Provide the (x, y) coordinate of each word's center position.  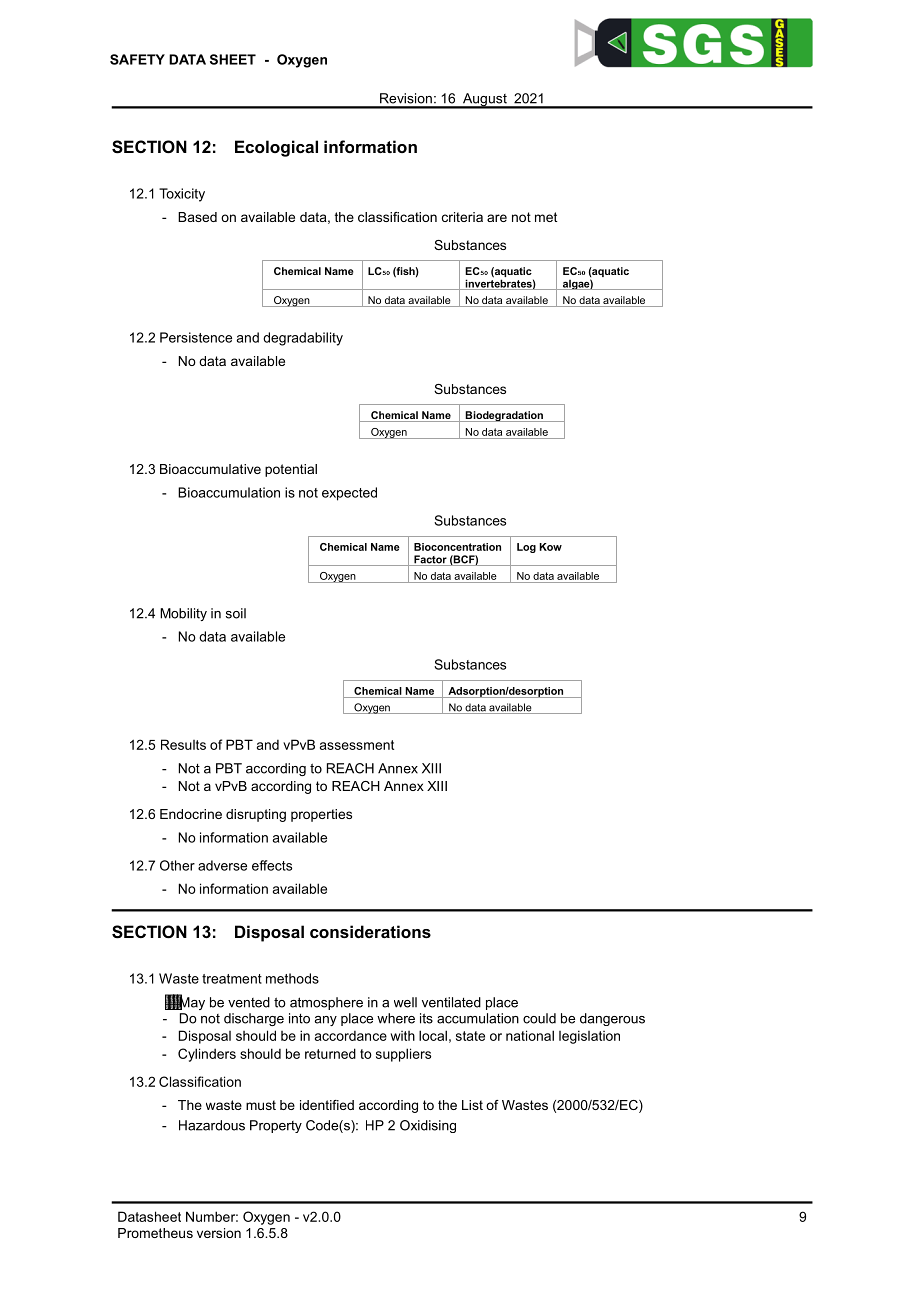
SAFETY (137, 59)
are (497, 218)
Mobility (183, 614)
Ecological (276, 148)
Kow (551, 547)
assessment (357, 745)
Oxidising (428, 1126)
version (219, 1233)
